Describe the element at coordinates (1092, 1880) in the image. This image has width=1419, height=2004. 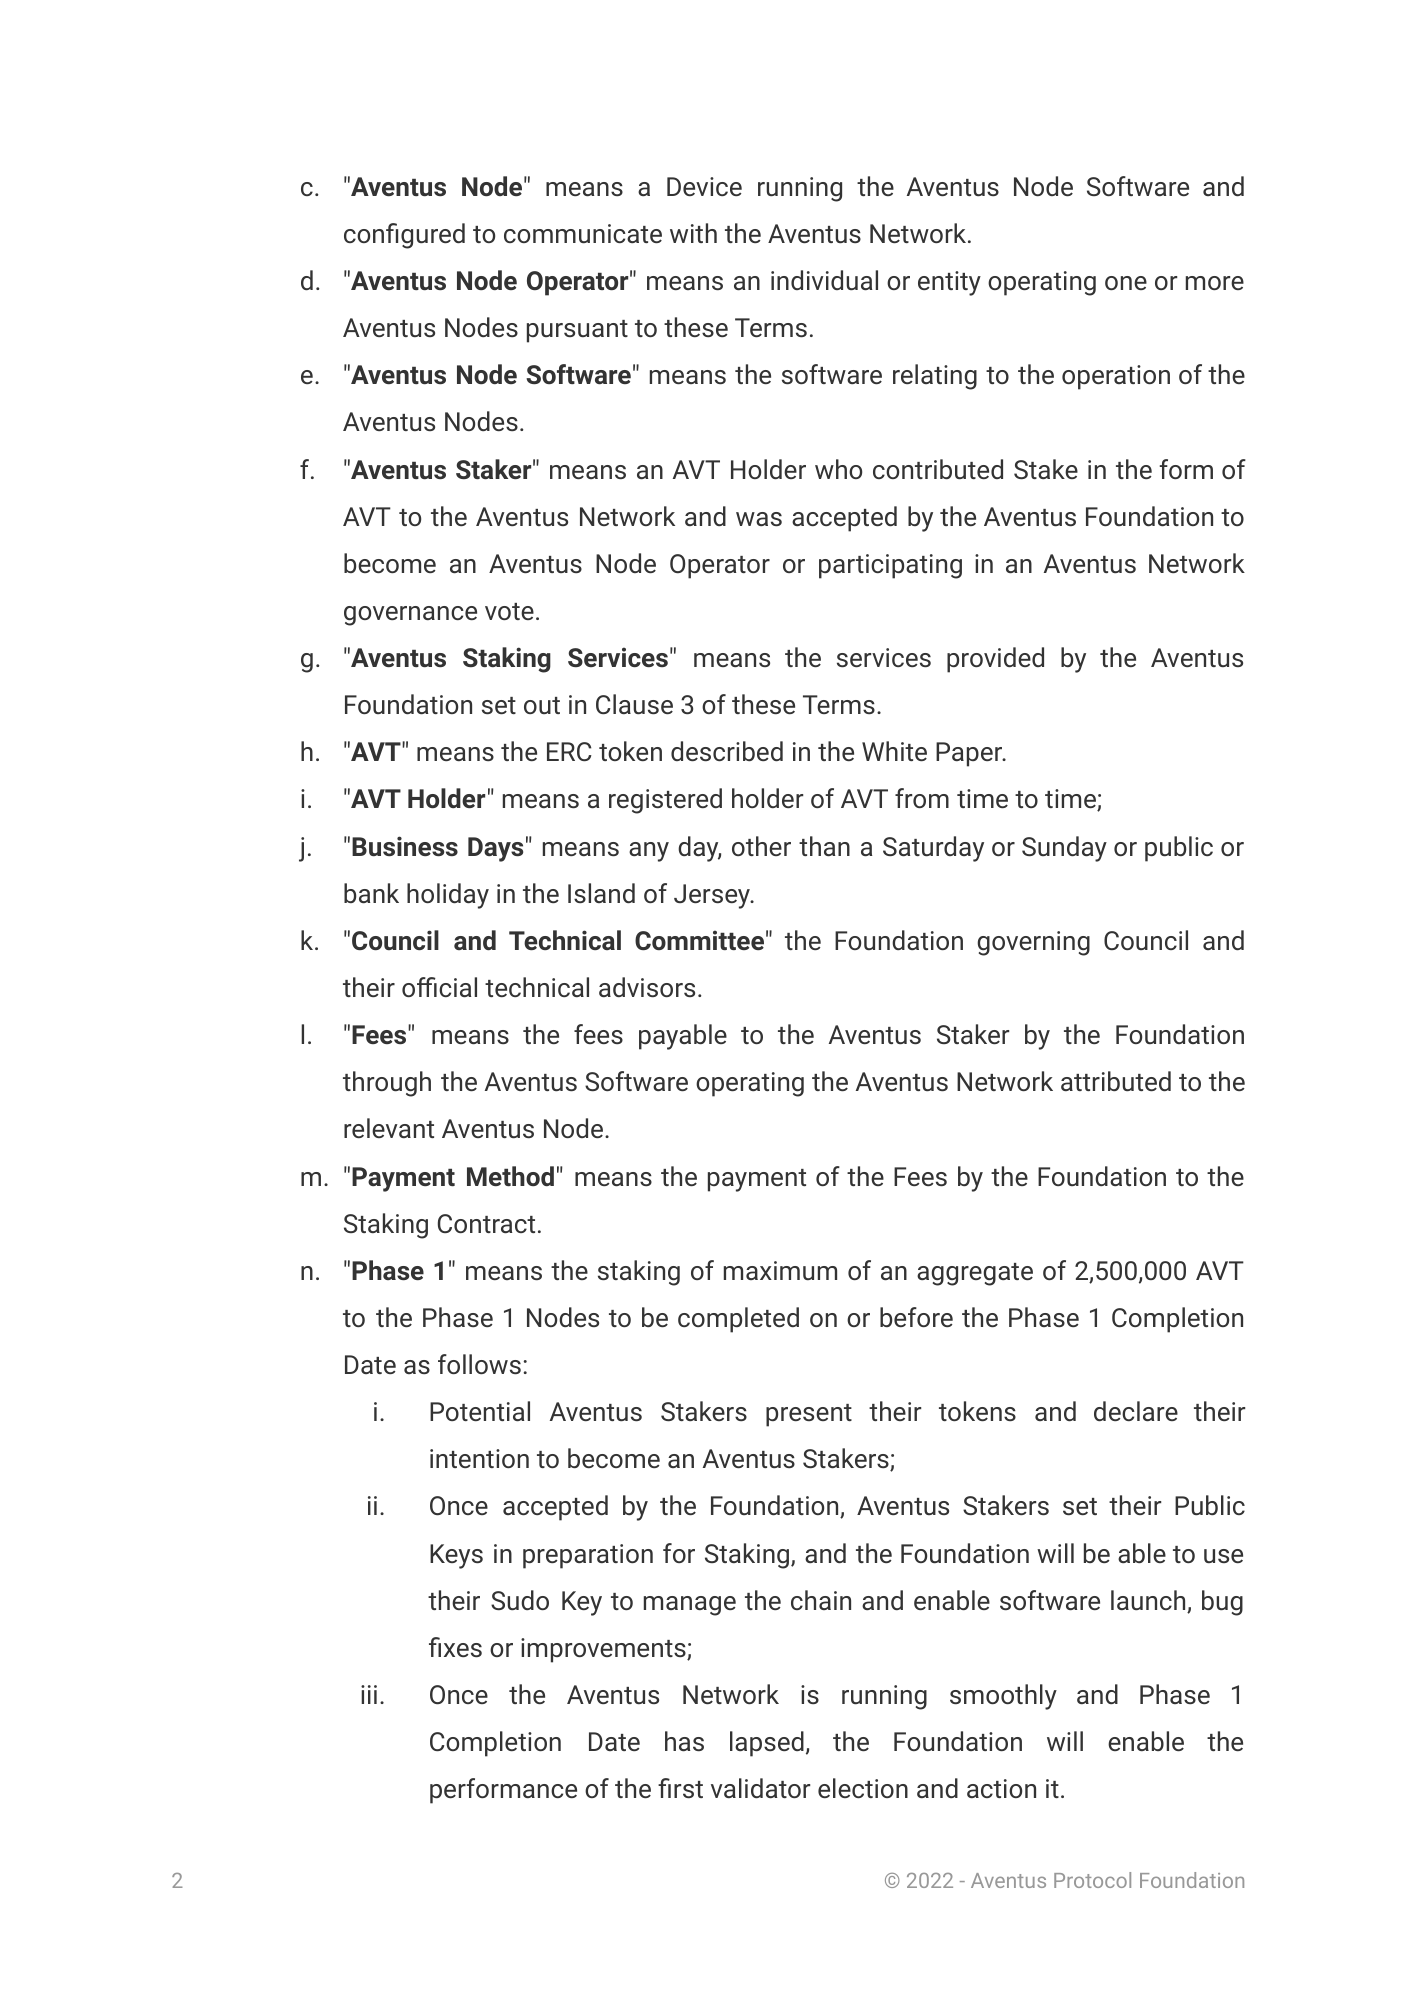
I see `Protocol` at that location.
